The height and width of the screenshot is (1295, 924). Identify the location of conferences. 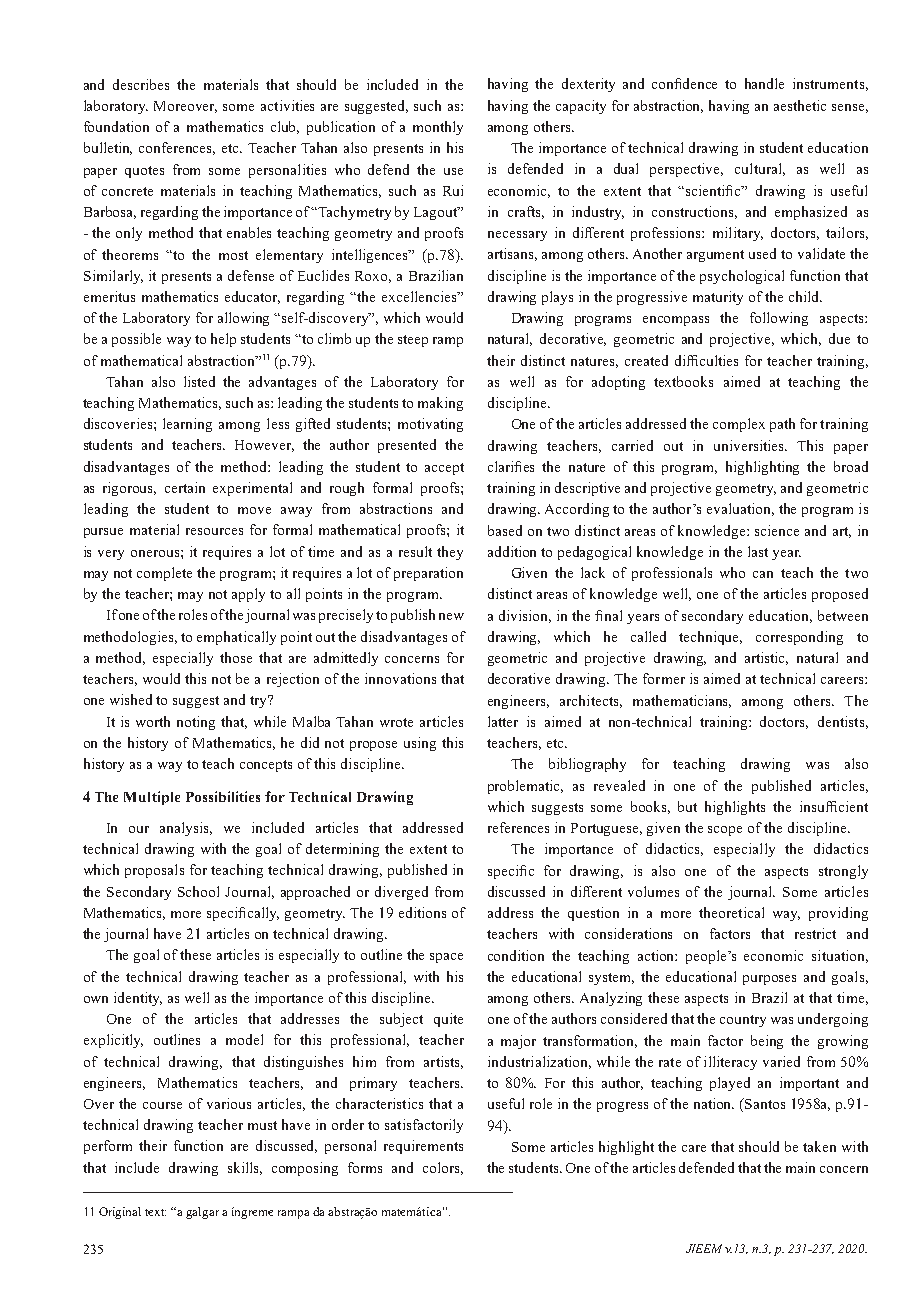
(177, 148).
